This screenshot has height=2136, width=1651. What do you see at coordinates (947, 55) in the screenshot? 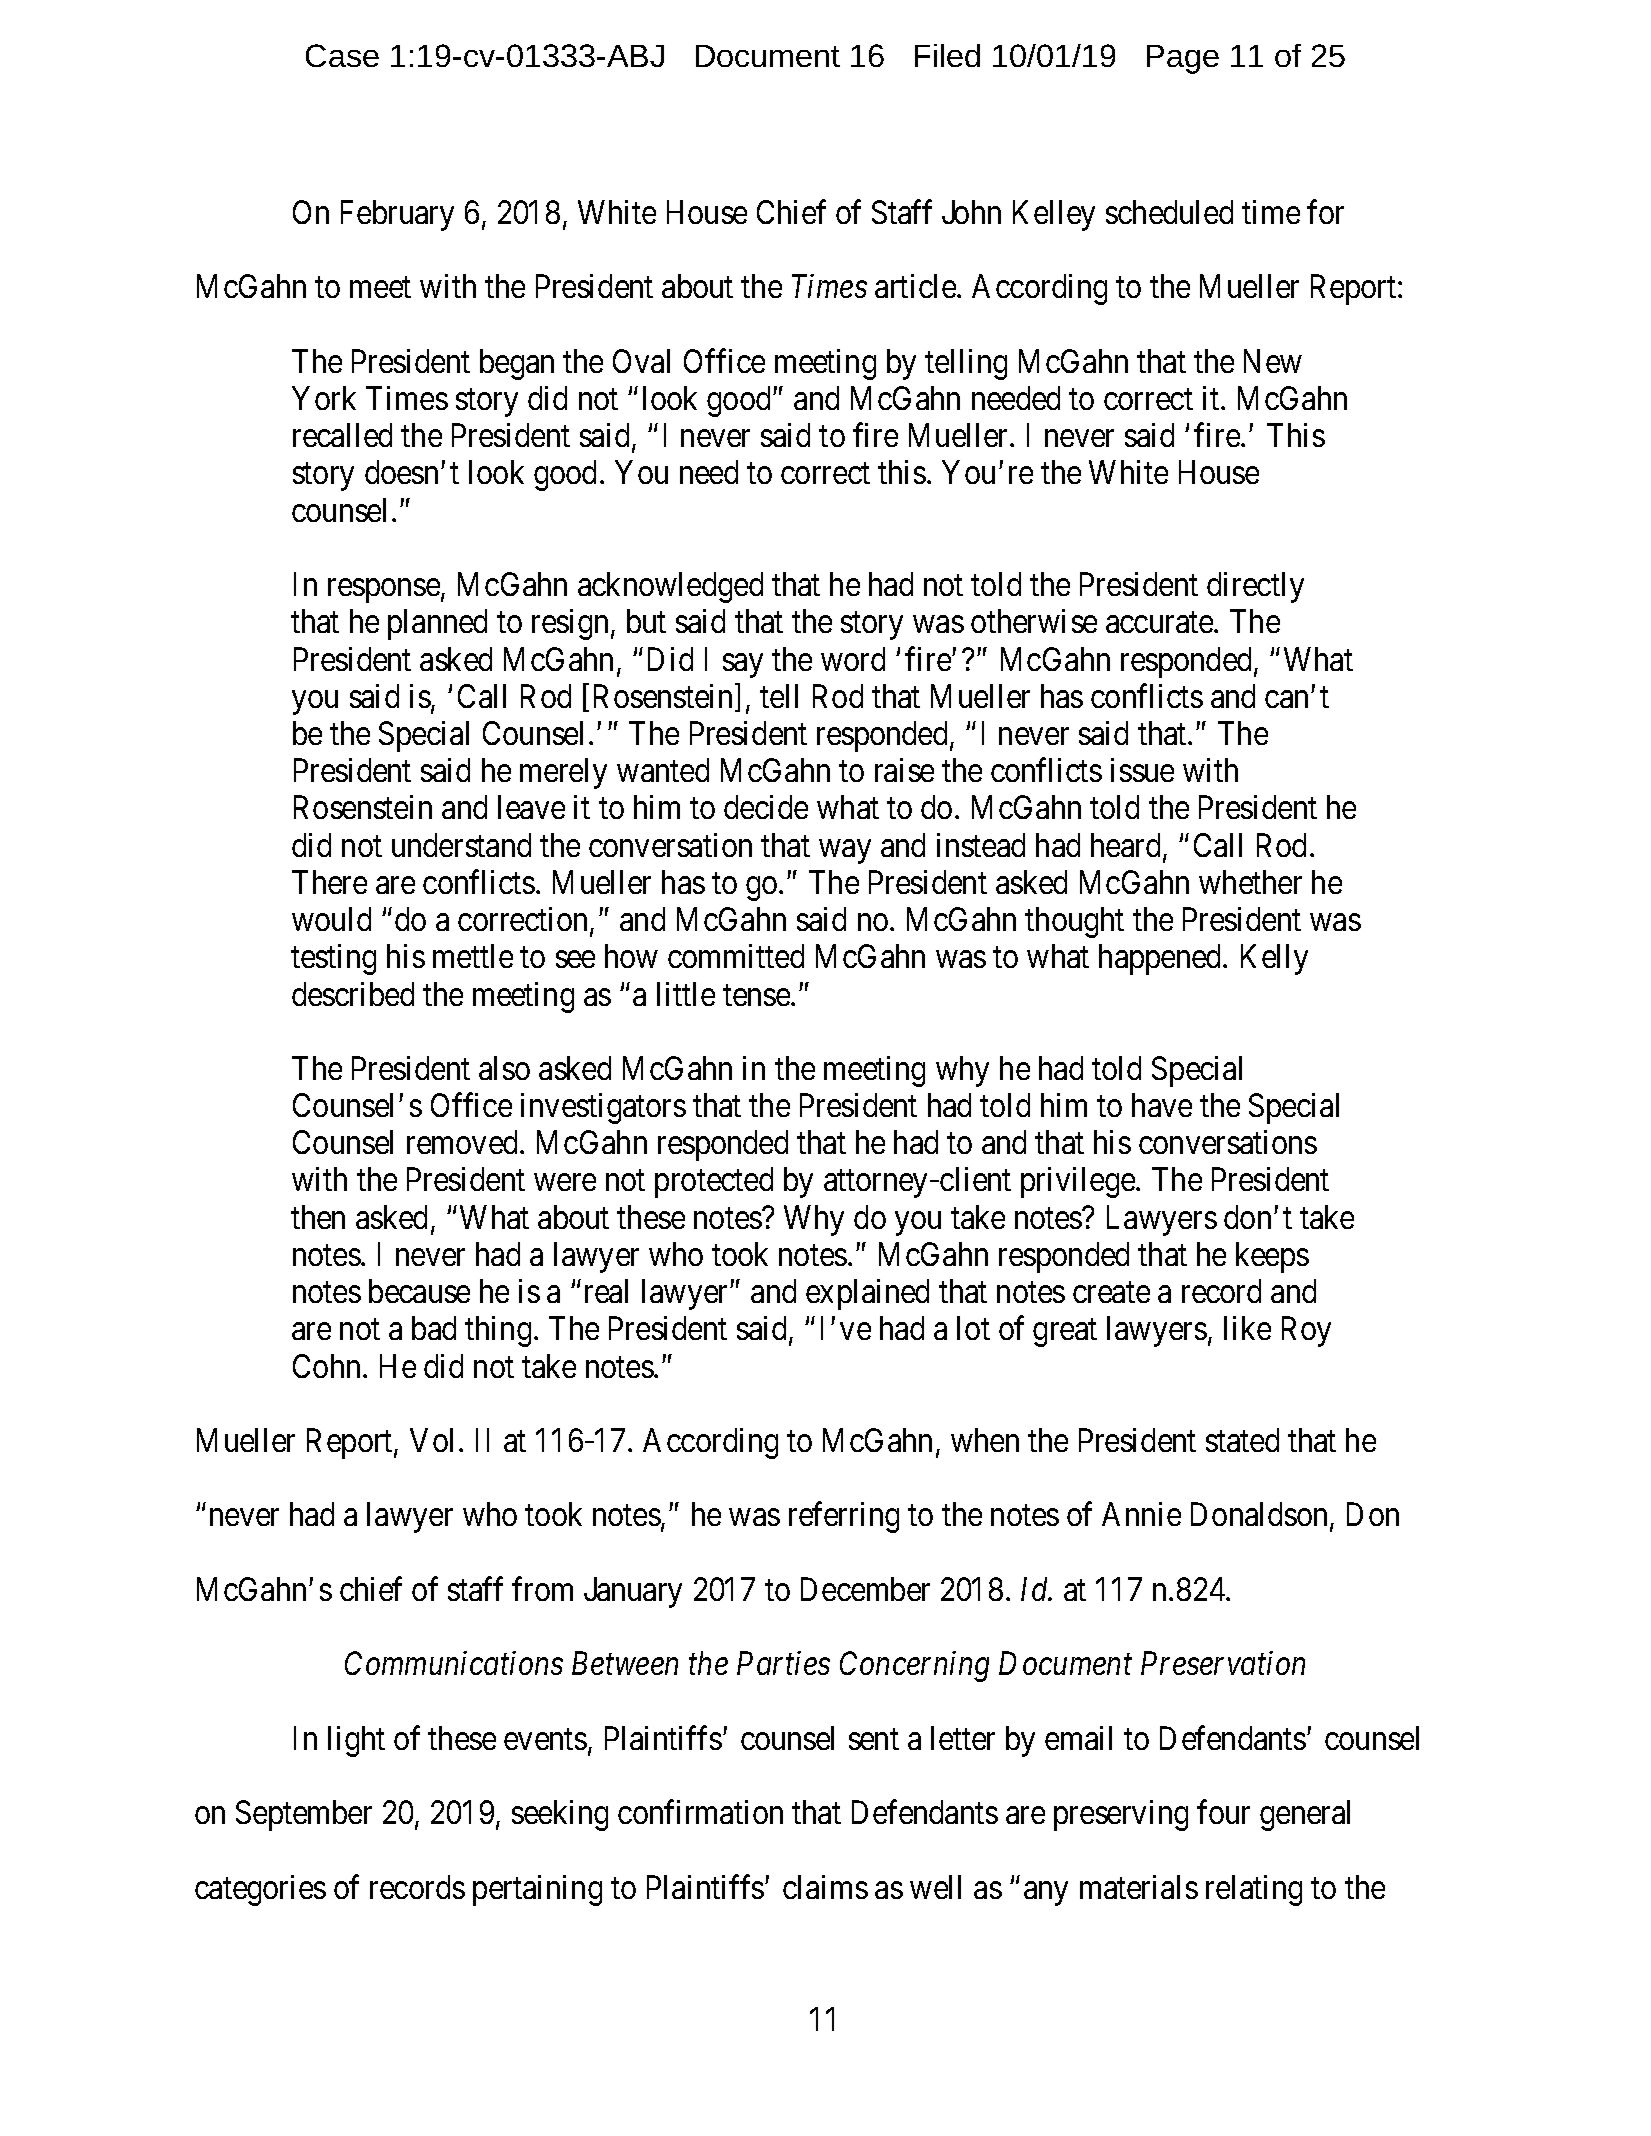
I see `Filed` at bounding box center [947, 55].
